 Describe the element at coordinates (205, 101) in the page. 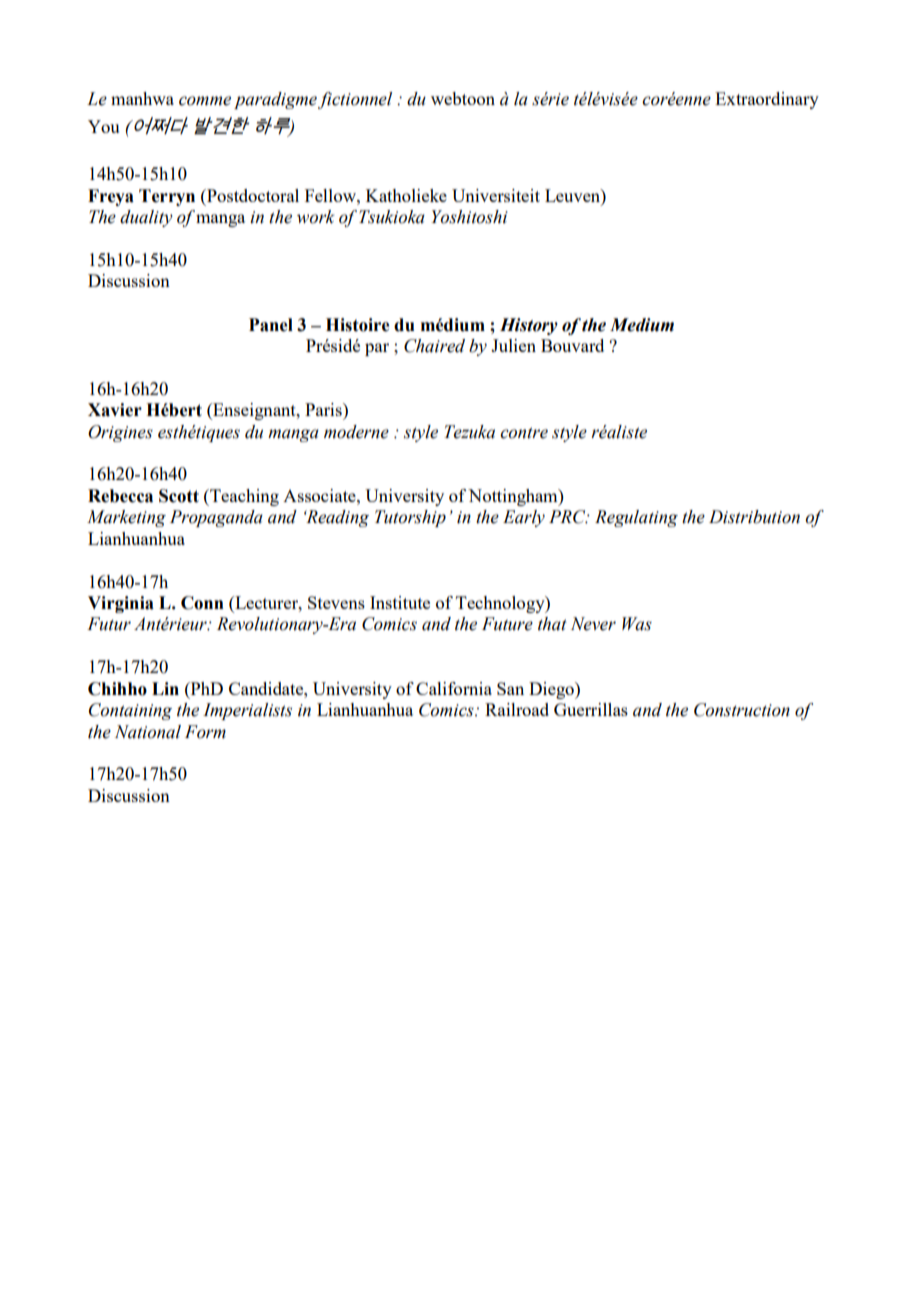

I see `comme` at that location.
